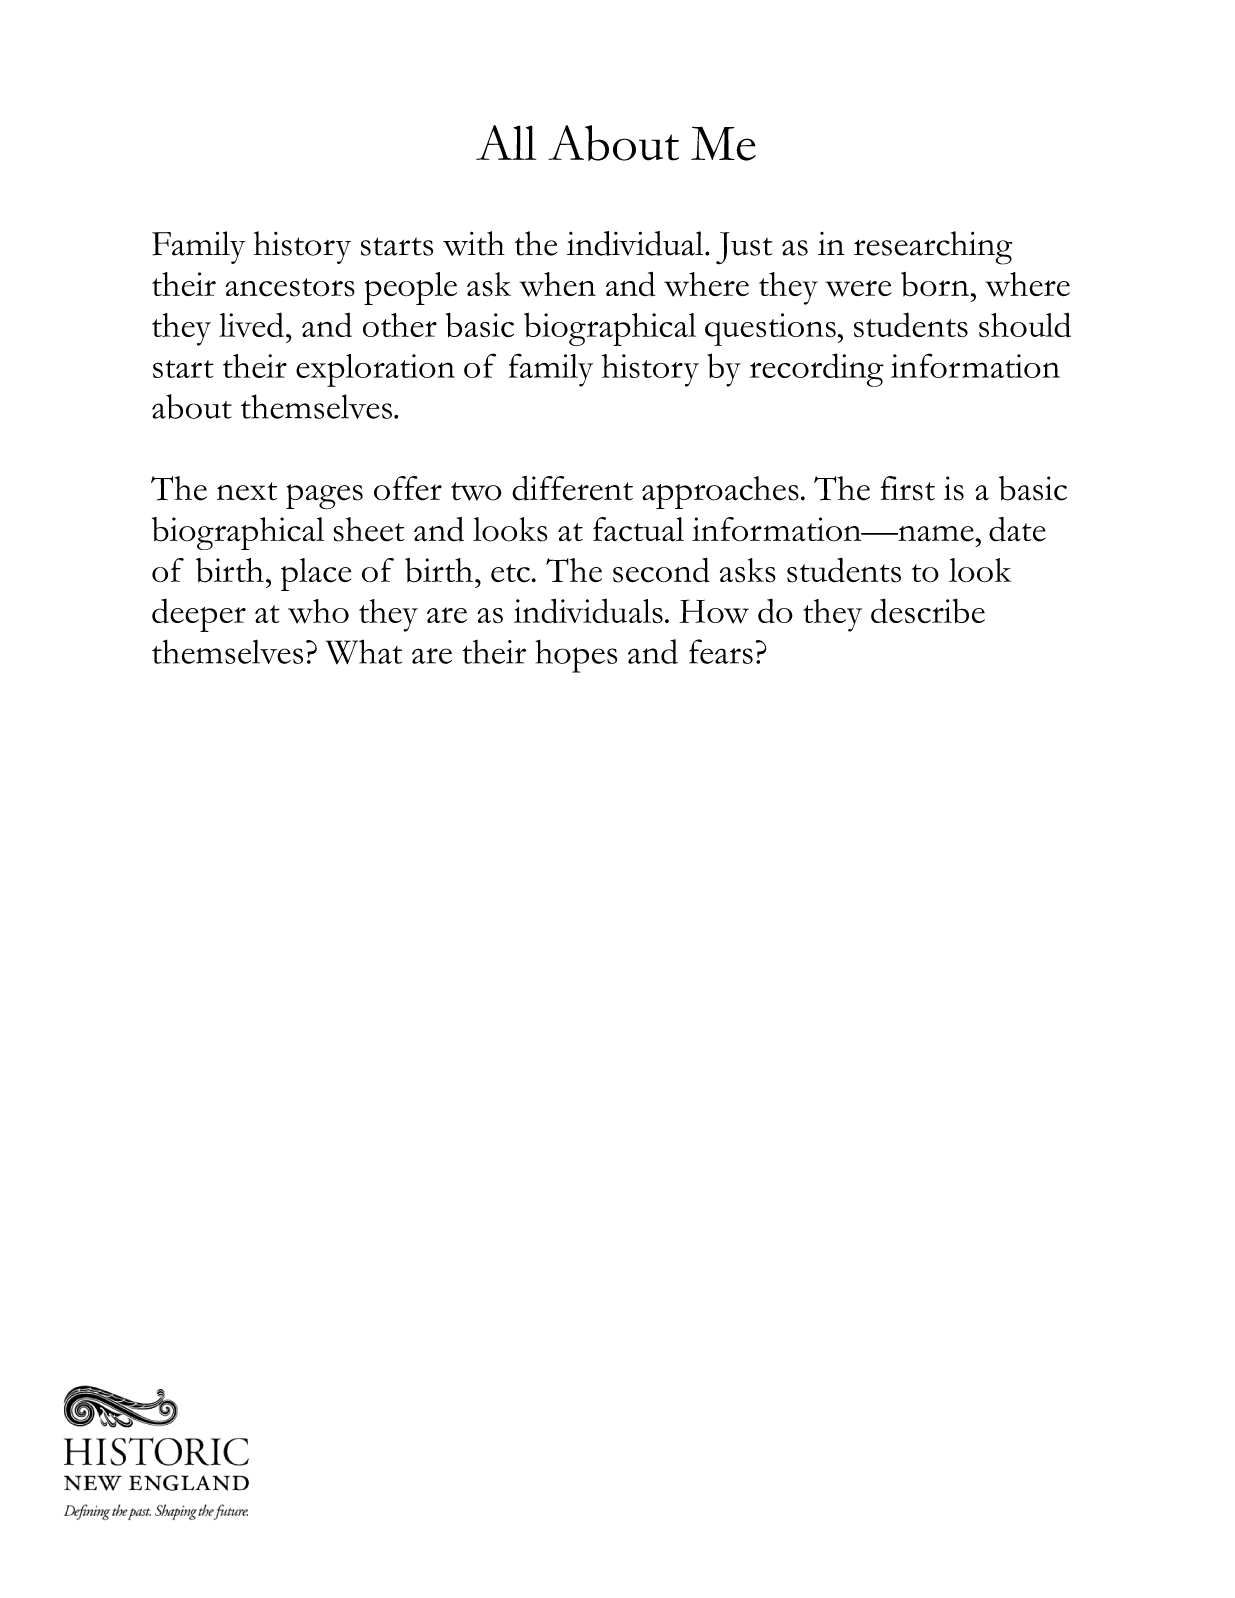 The height and width of the screenshot is (1598, 1235). I want to click on researching, so click(933, 248).
